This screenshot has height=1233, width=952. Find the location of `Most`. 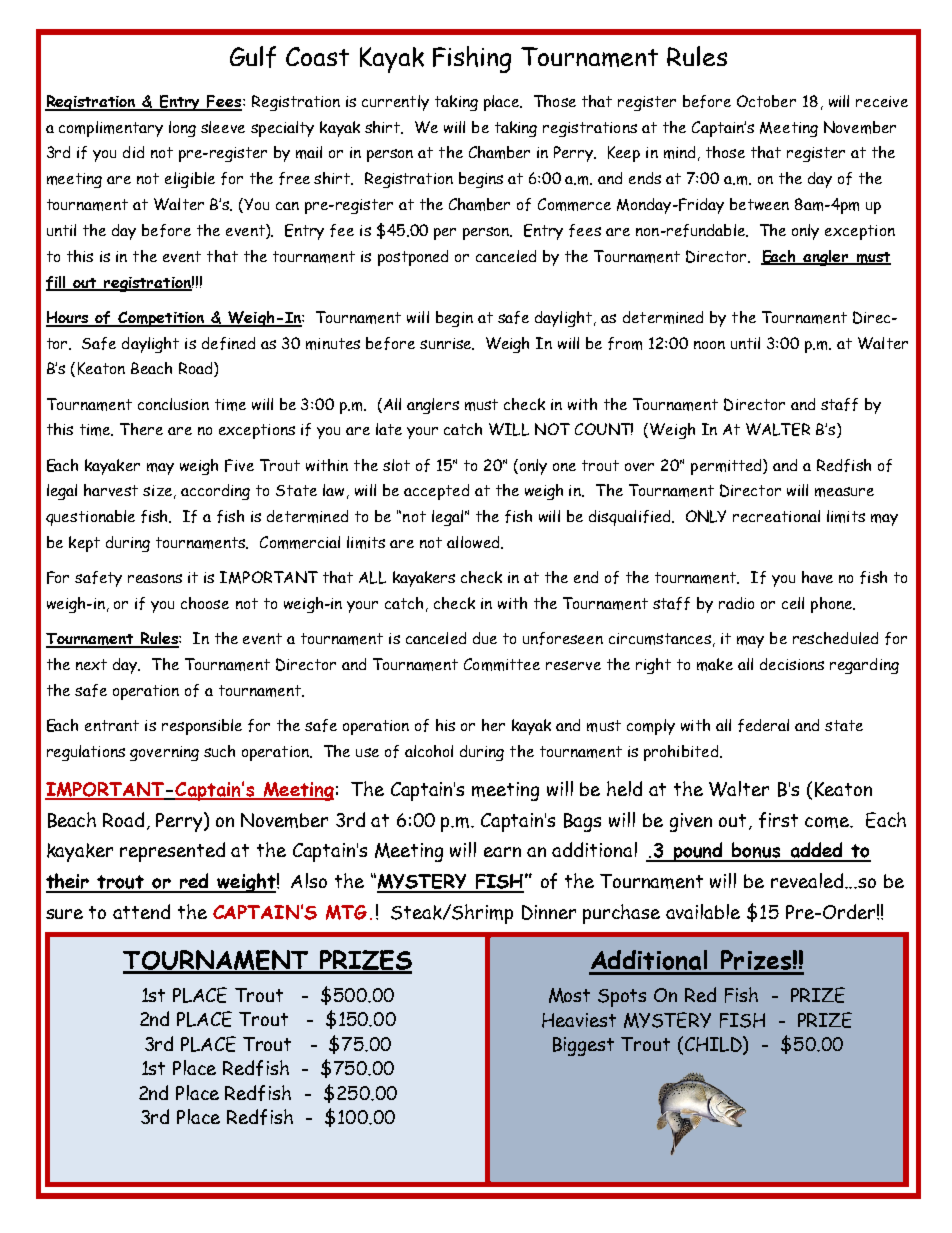

Most is located at coordinates (569, 995).
